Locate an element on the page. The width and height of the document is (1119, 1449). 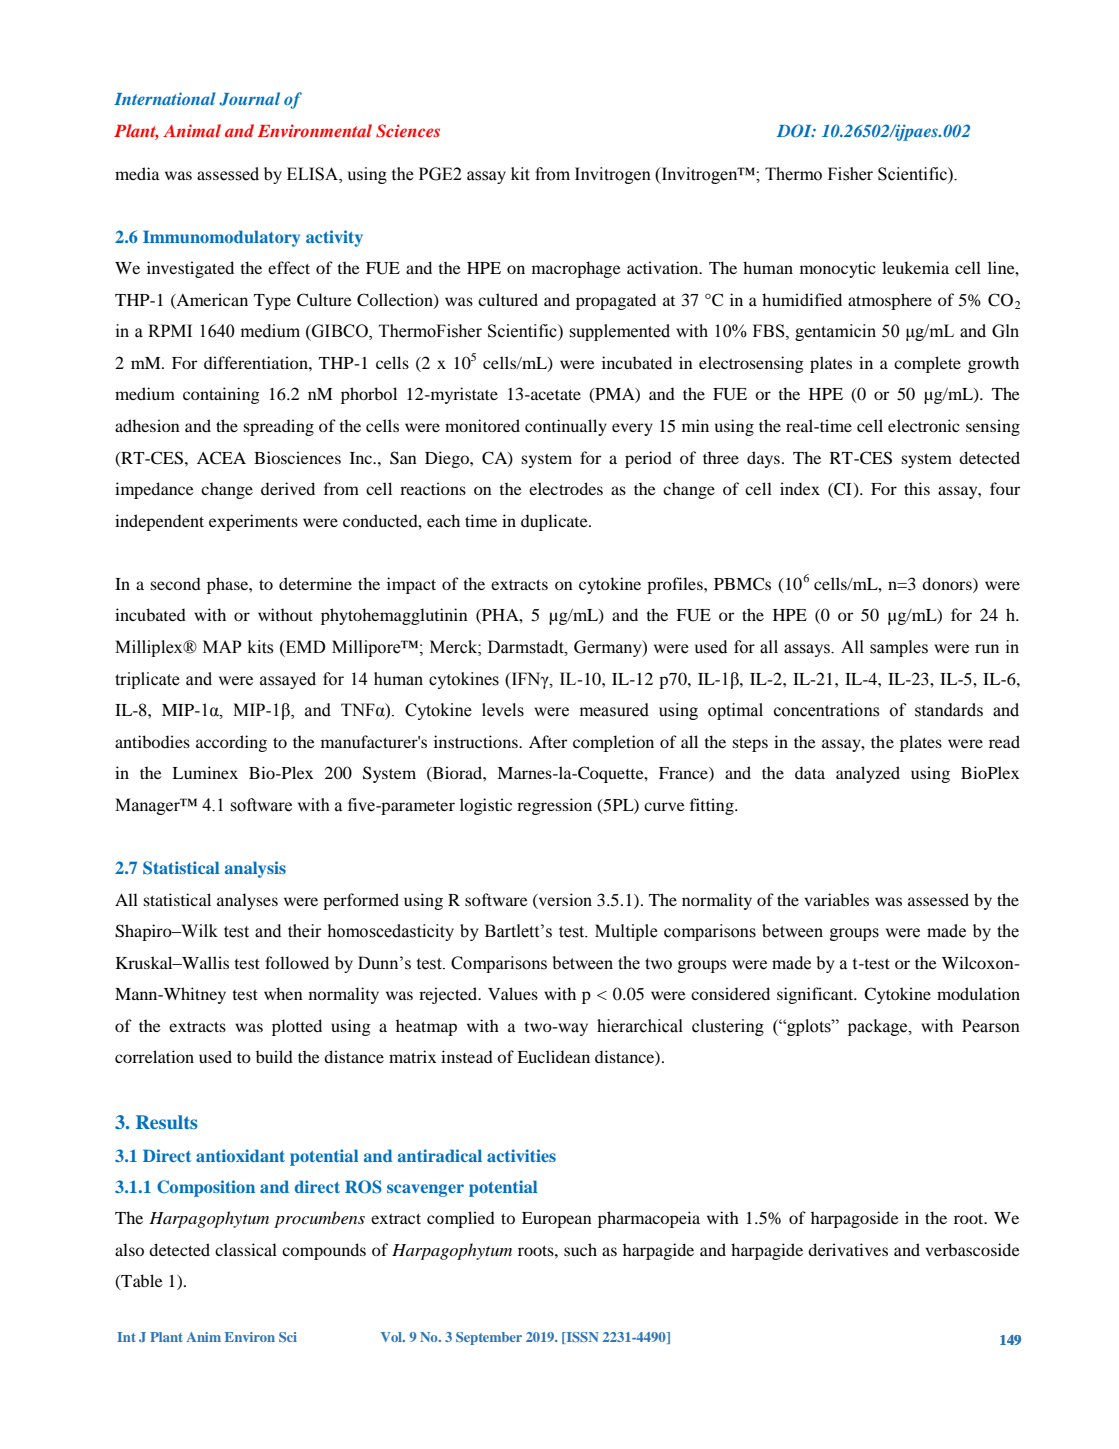
this is located at coordinates (917, 488).
